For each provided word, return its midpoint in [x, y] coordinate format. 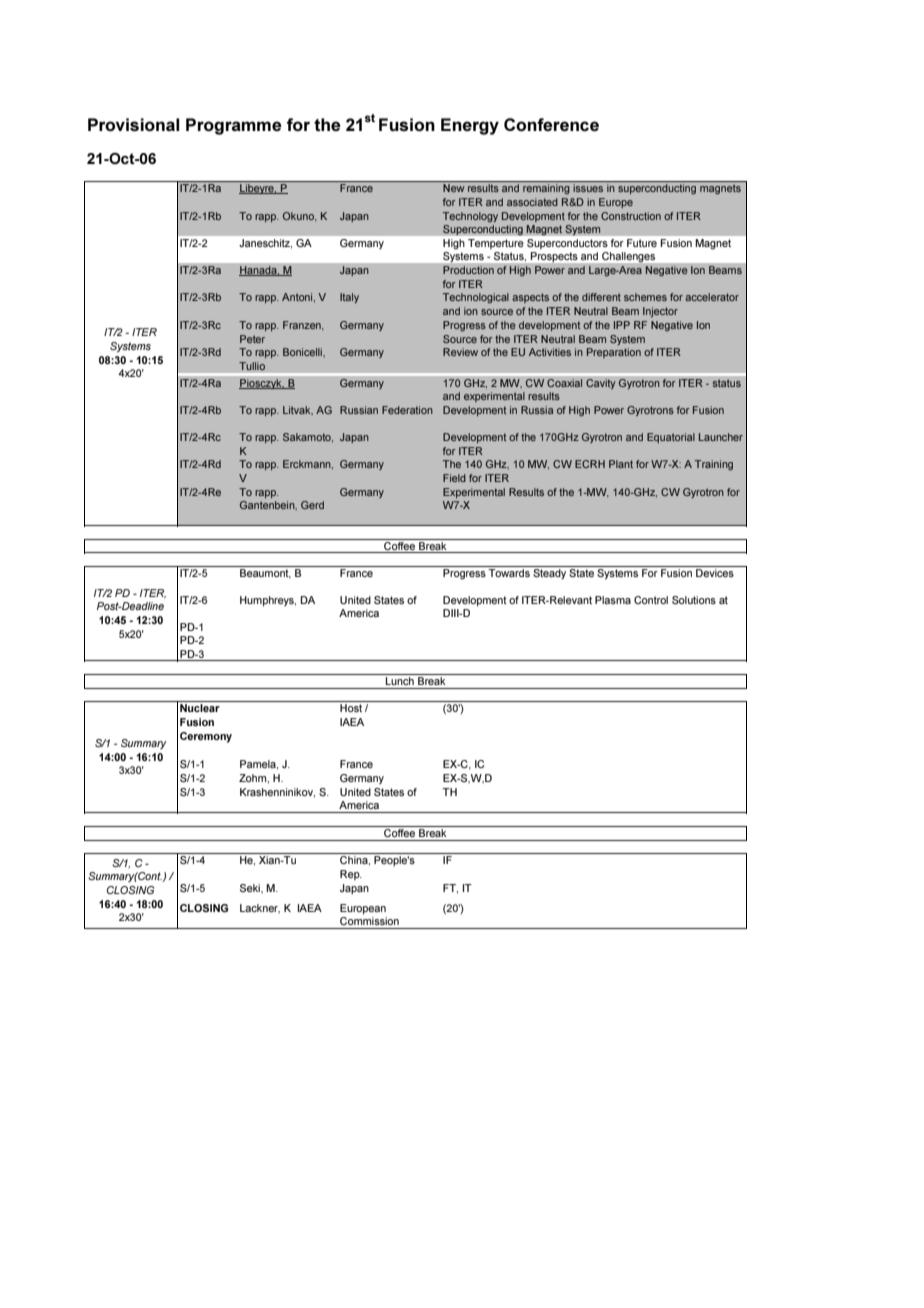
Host [351, 708]
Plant [621, 464]
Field [454, 478]
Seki [251, 888]
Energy [470, 126]
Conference [551, 124]
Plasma [613, 600]
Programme [234, 126]
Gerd [312, 505]
